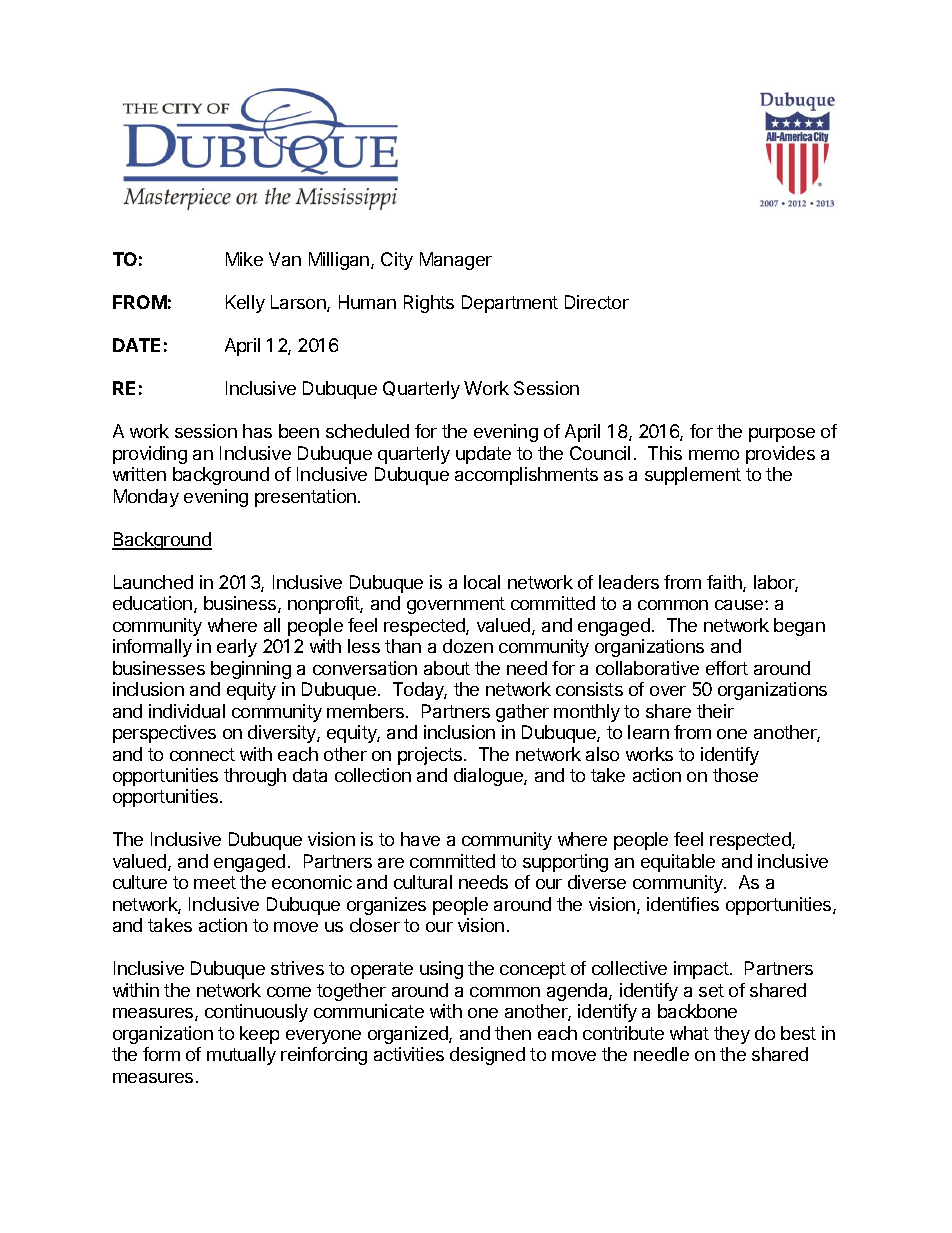 Image resolution: width=952 pixels, height=1233 pixels. Describe the element at coordinates (487, 1056) in the screenshot. I see `designed` at that location.
